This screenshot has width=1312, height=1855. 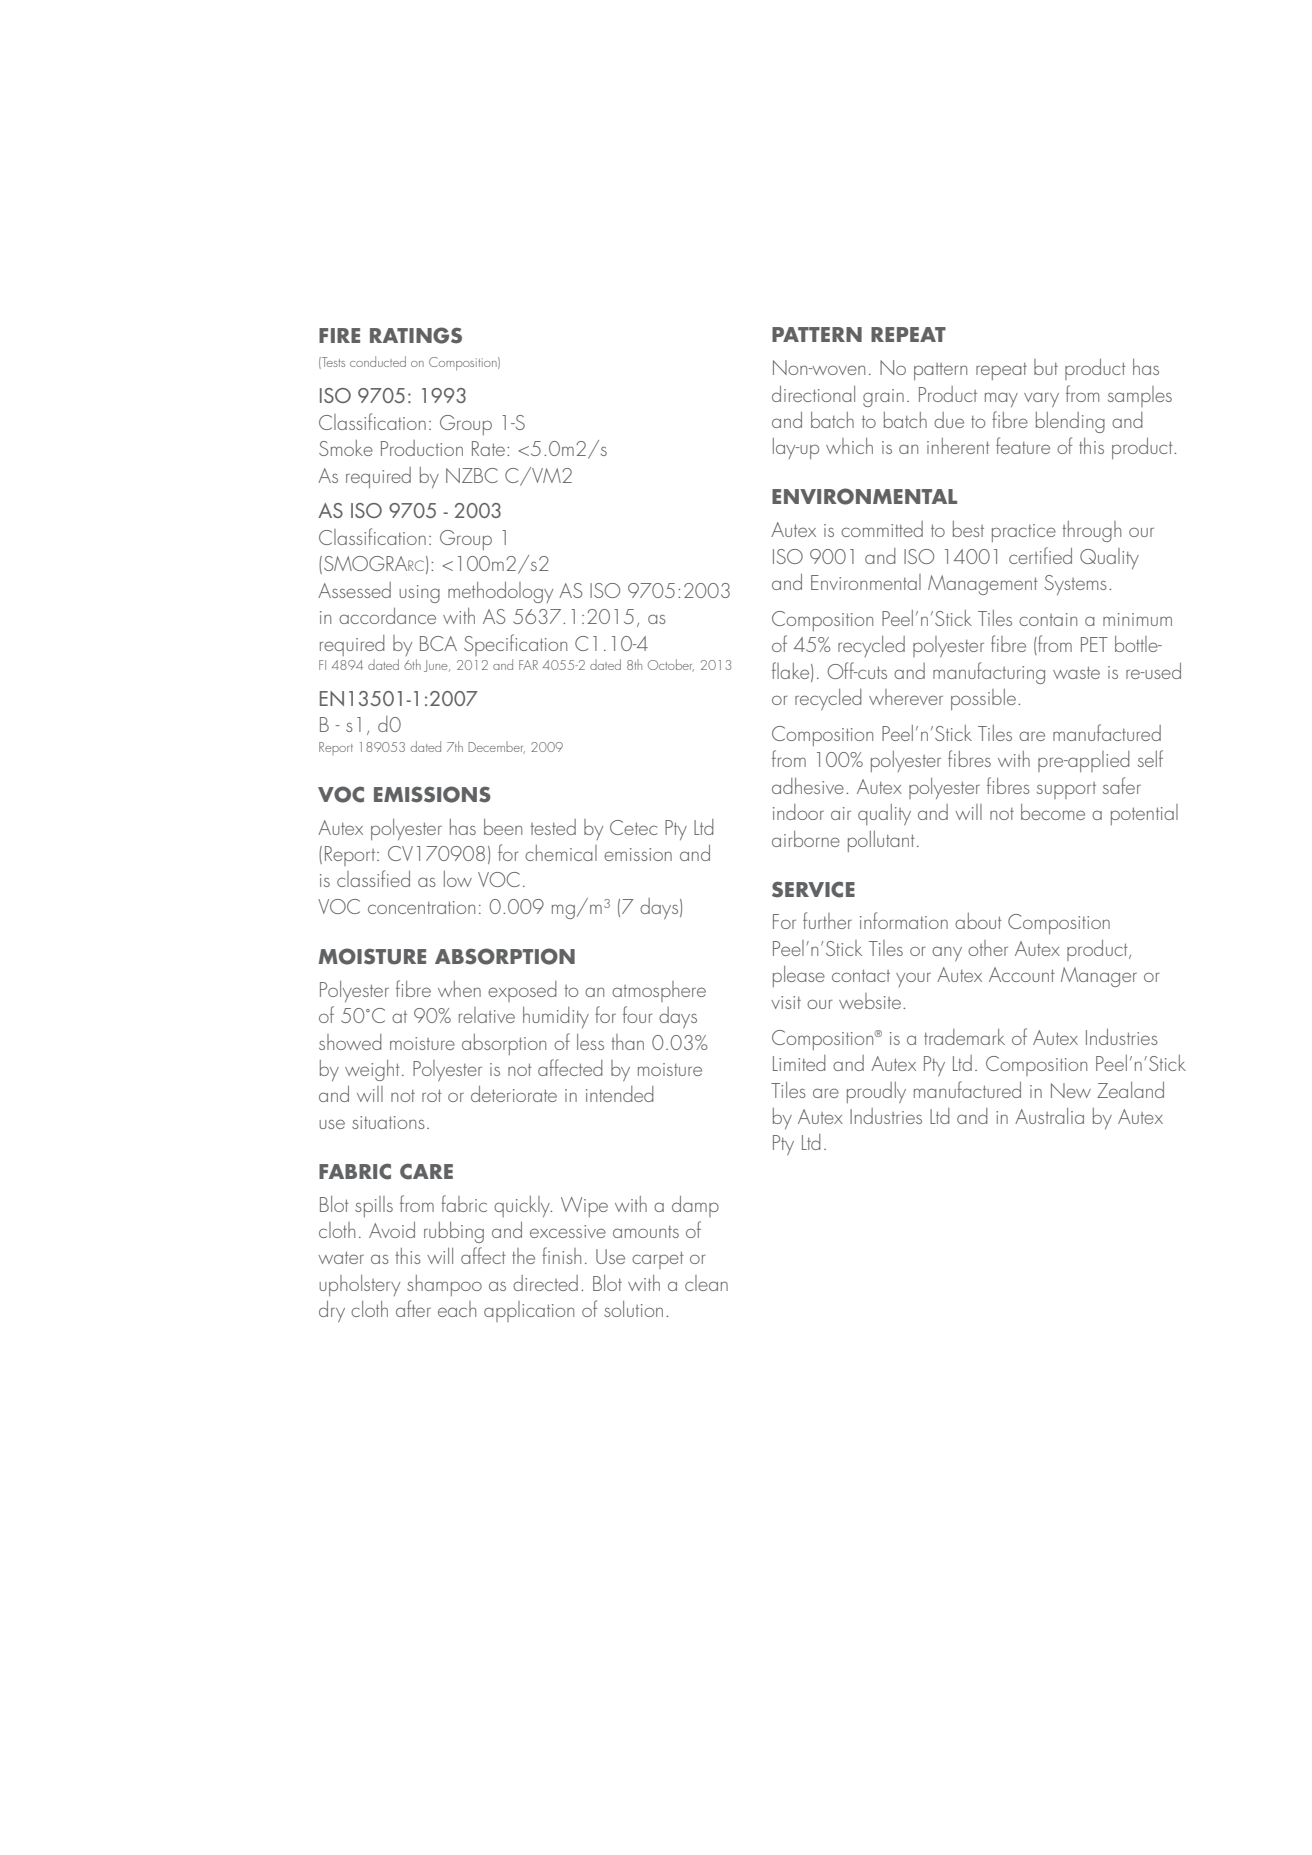 What do you see at coordinates (1046, 367) in the screenshot?
I see `but` at bounding box center [1046, 367].
